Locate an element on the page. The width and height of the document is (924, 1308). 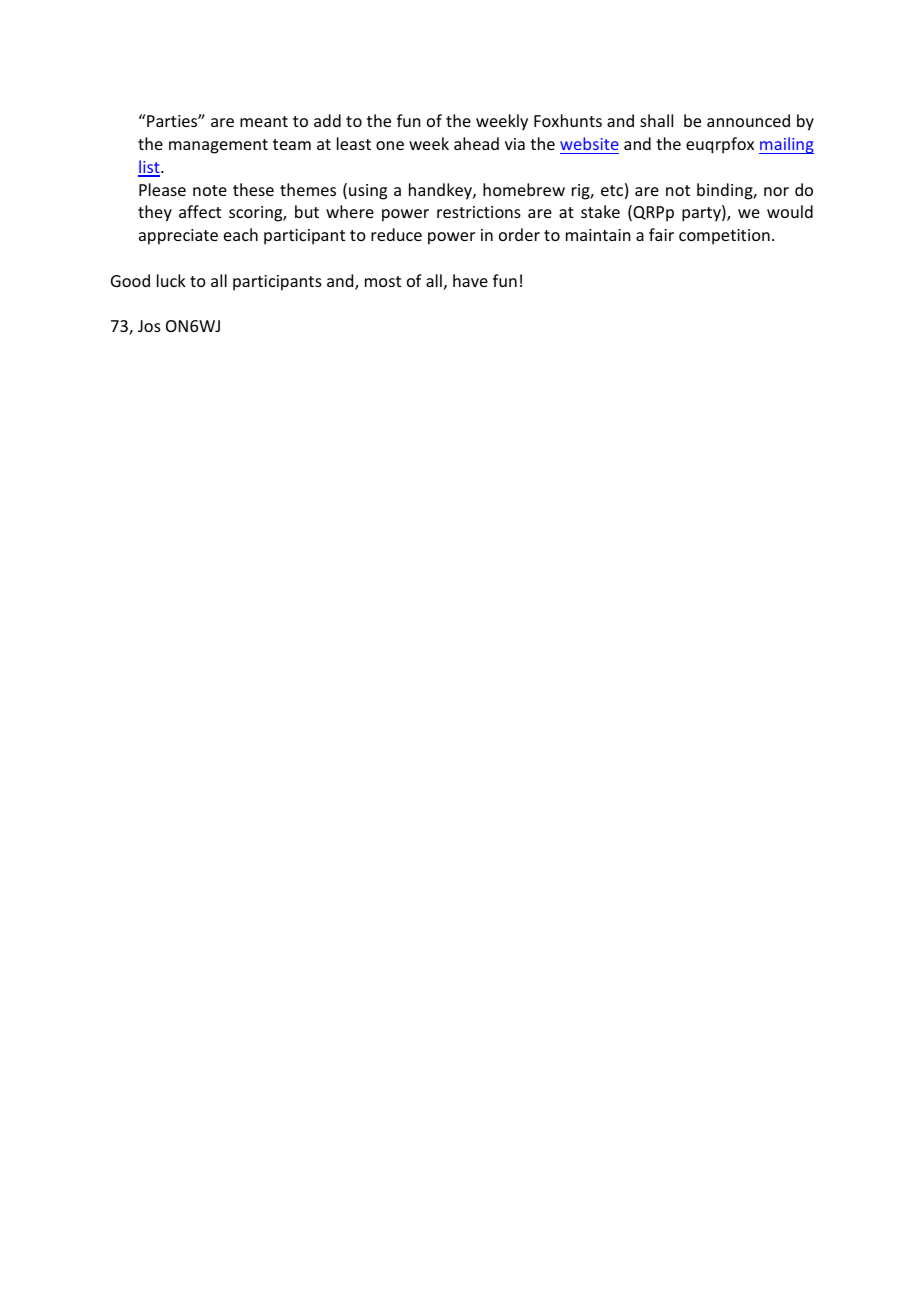
luck is located at coordinates (171, 280).
